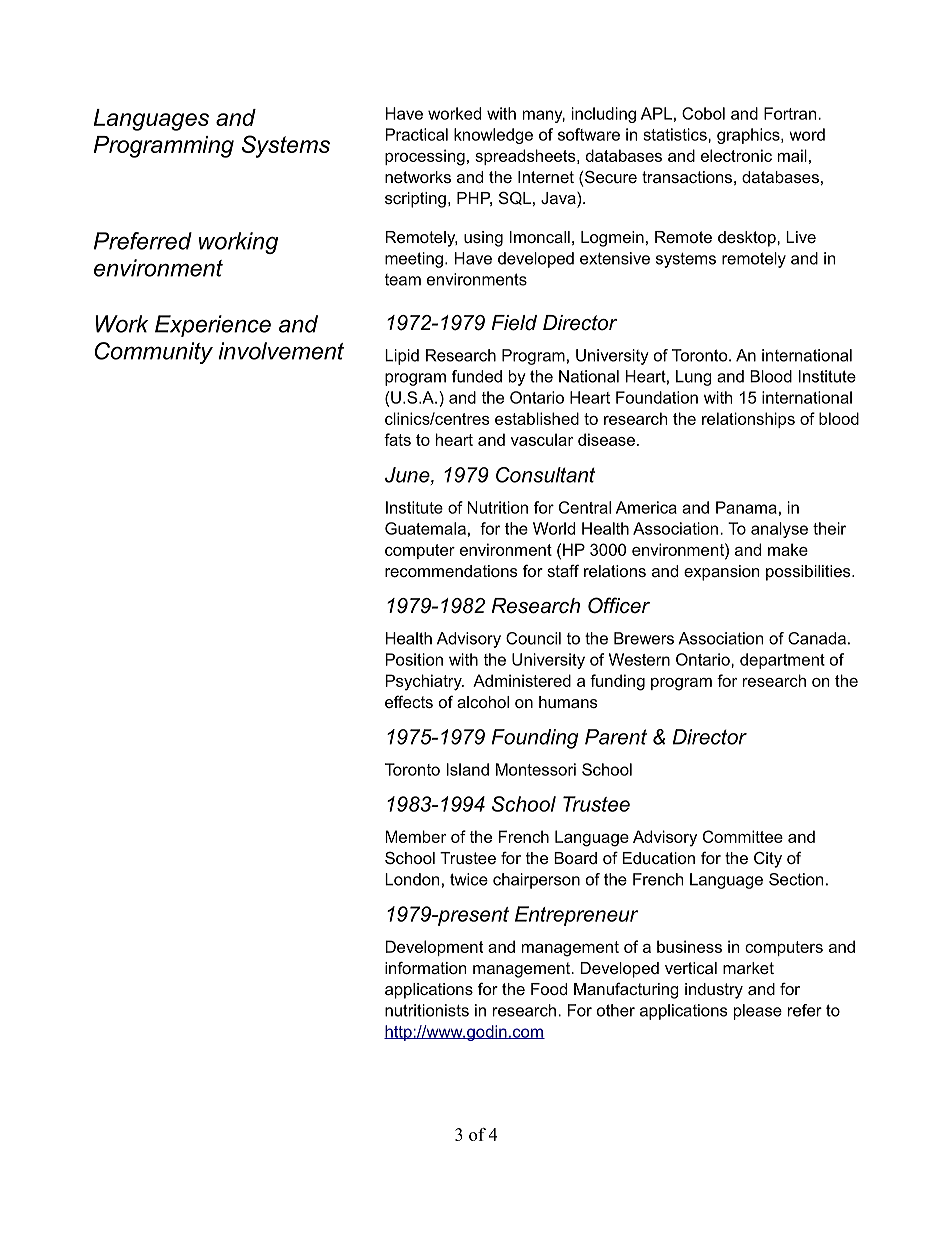 The width and height of the image is (952, 1233). I want to click on graphics, so click(749, 136).
